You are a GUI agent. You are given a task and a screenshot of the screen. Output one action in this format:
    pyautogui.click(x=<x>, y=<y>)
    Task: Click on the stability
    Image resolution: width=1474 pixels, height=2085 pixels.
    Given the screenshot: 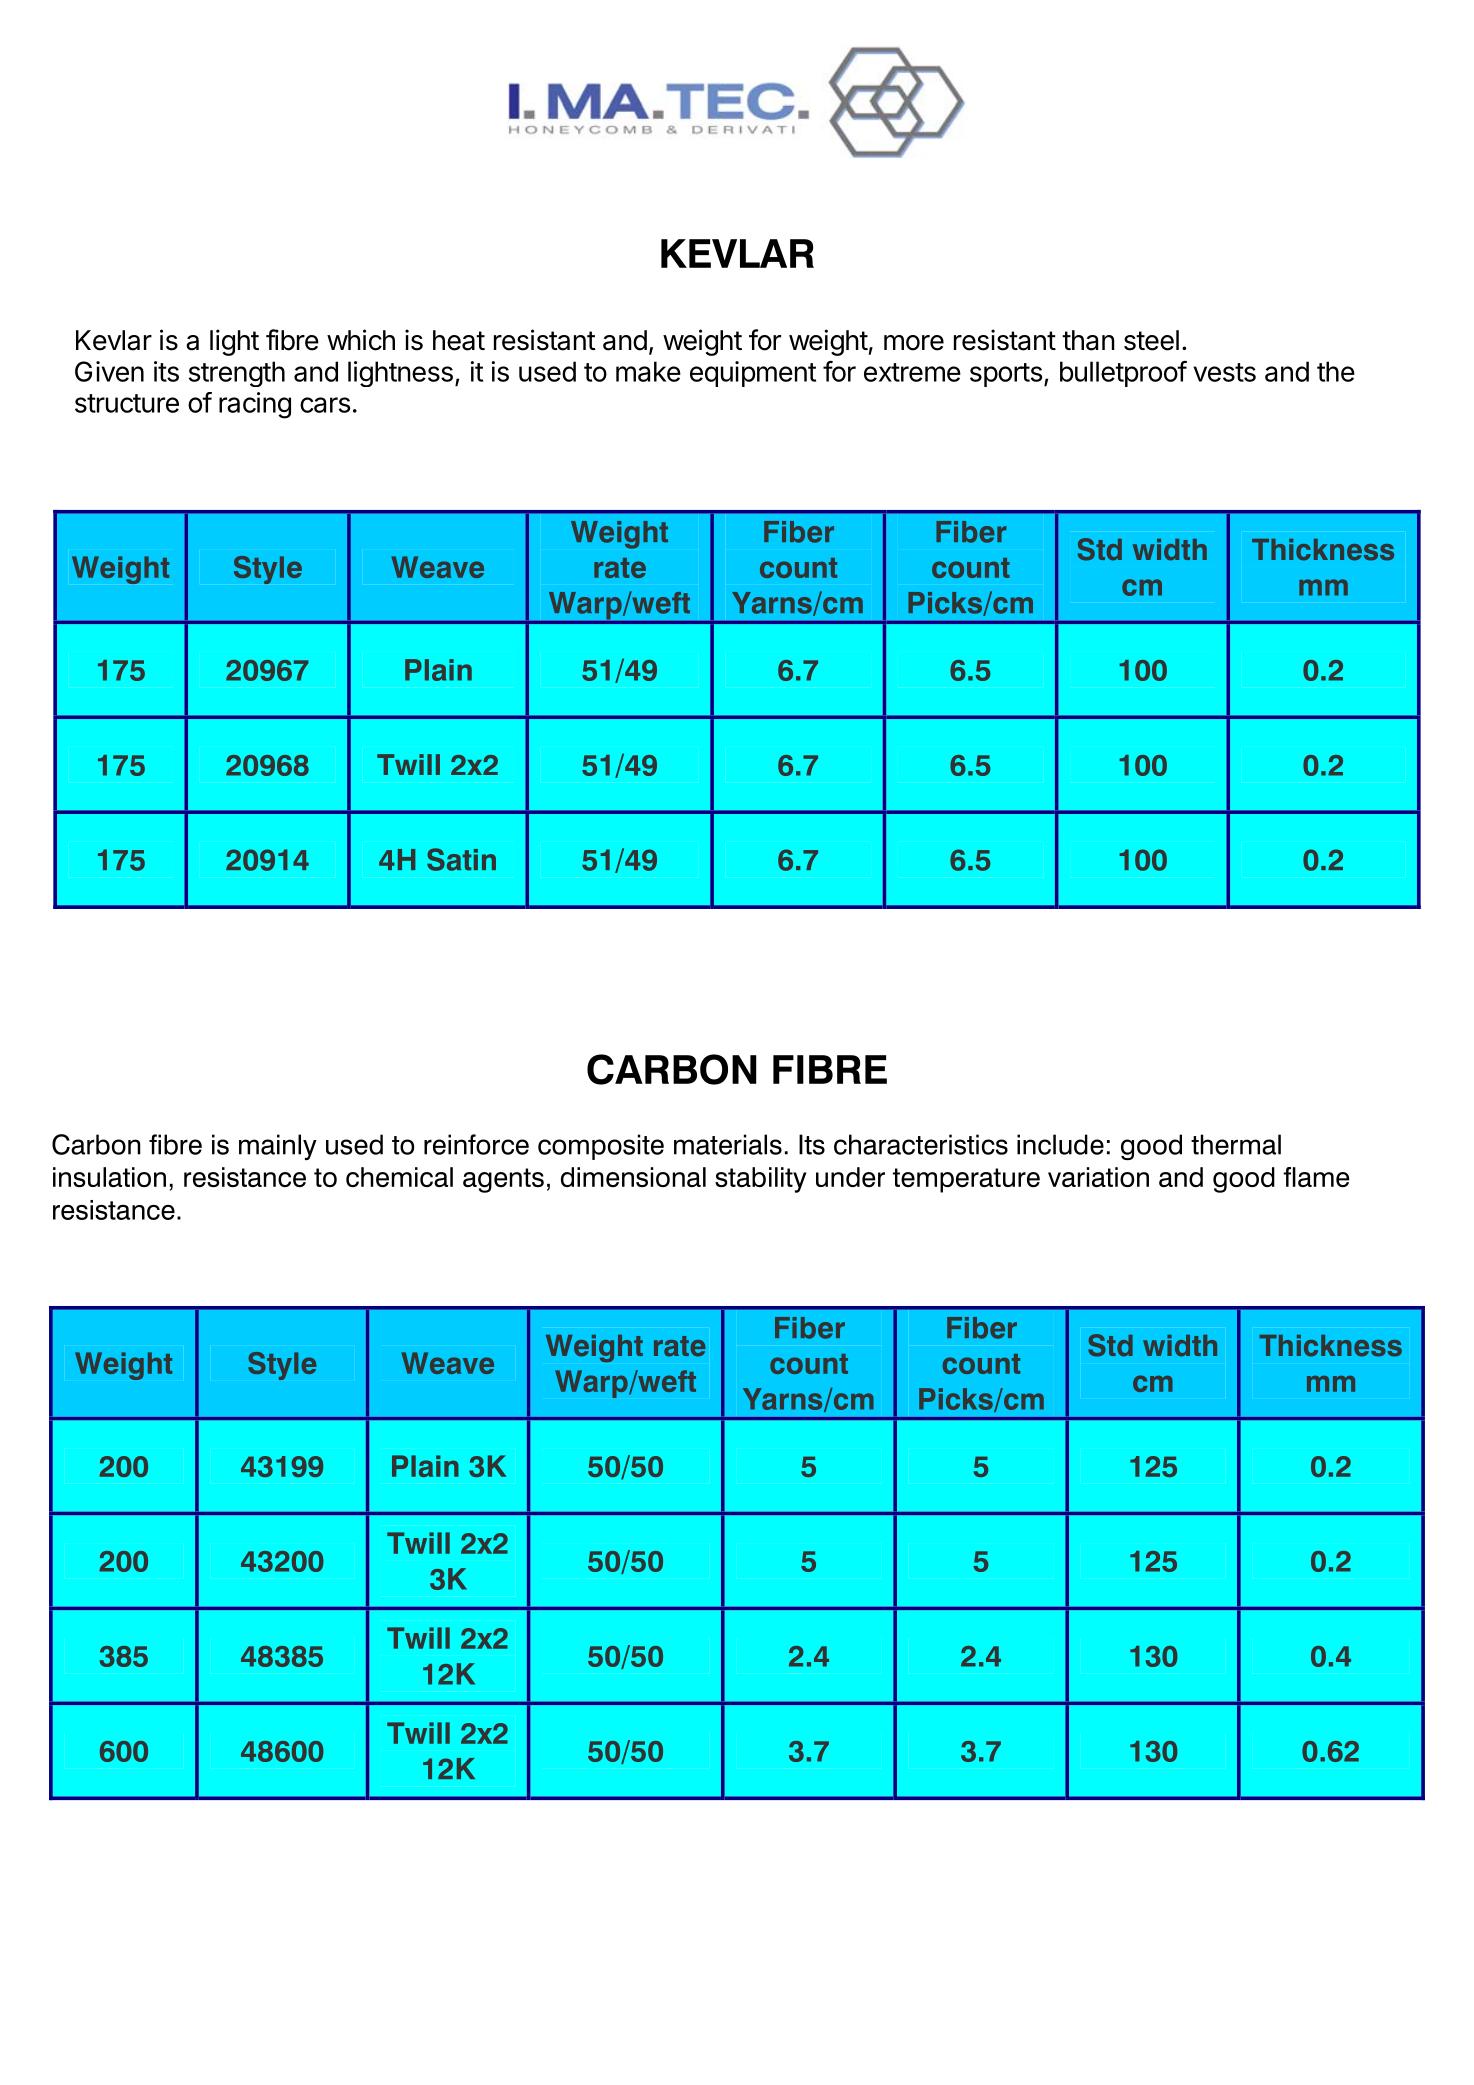 What is the action you would take?
    pyautogui.click(x=760, y=1180)
